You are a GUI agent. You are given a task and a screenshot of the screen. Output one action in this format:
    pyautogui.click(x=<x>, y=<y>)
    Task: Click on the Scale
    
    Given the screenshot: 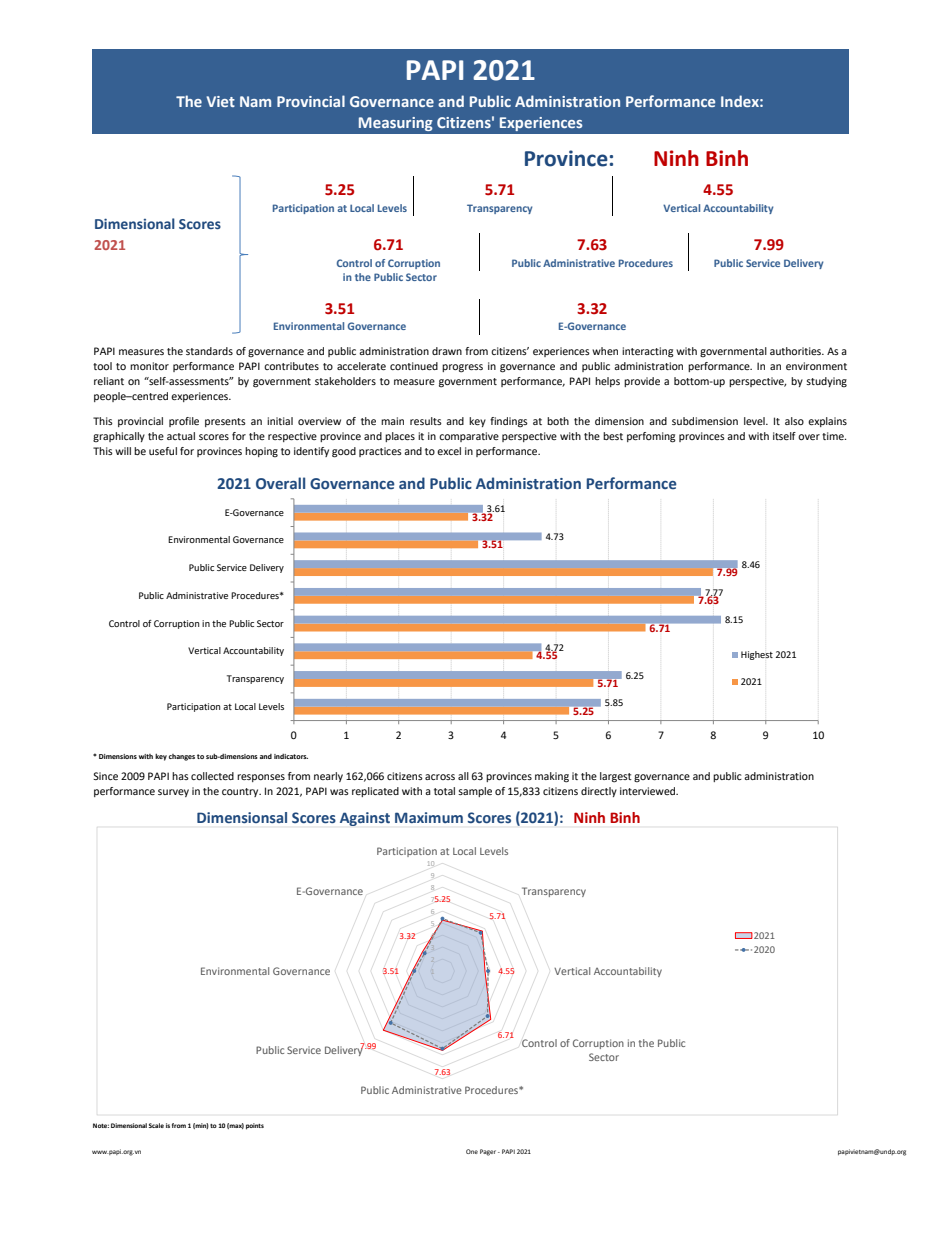 What is the action you would take?
    pyautogui.click(x=156, y=1125)
